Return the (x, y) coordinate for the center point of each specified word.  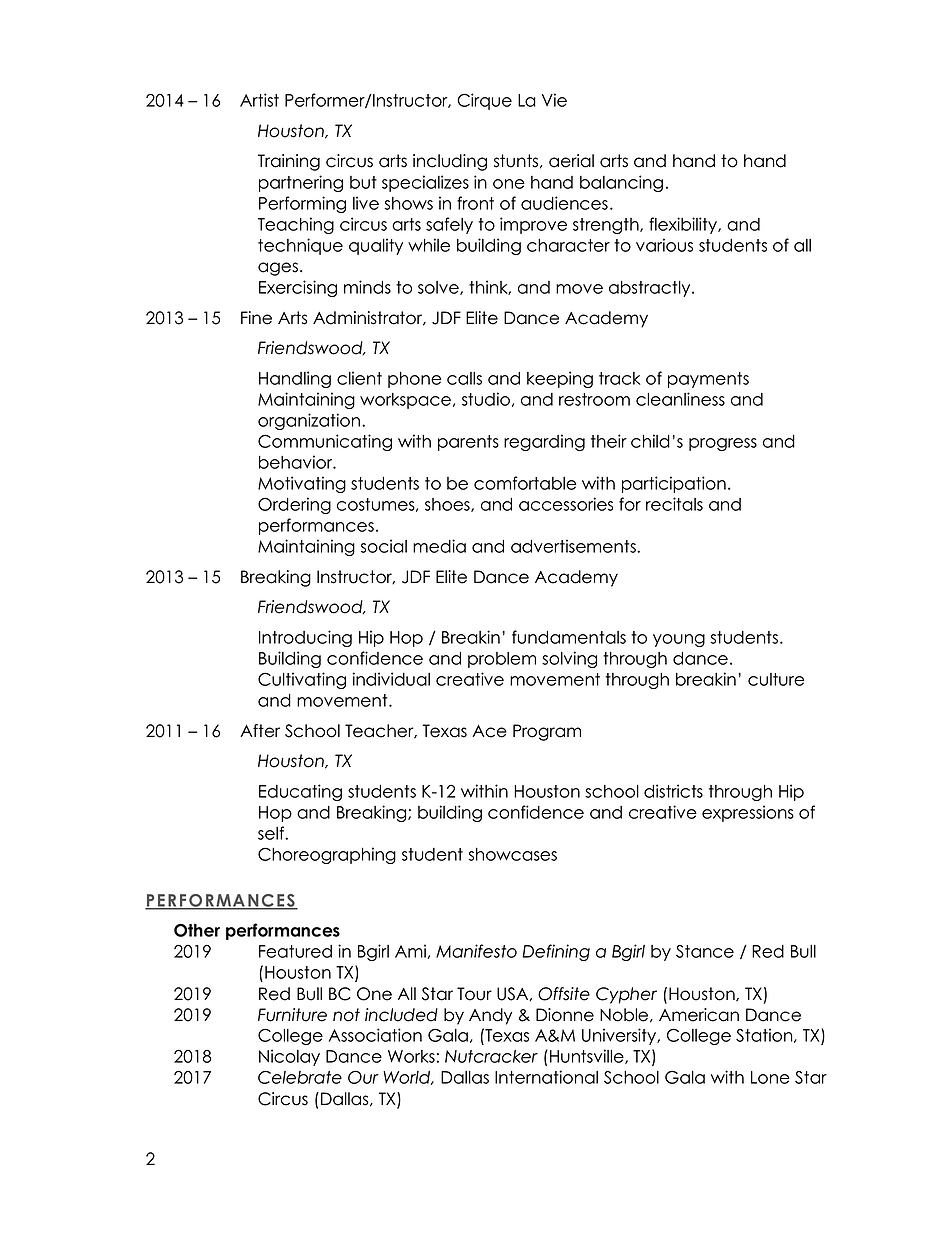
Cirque (484, 101)
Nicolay (289, 1057)
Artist (259, 100)
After (260, 731)
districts (673, 791)
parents (468, 443)
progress (723, 444)
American (699, 1015)
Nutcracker (491, 1056)
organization (309, 421)
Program (547, 732)
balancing (621, 183)
